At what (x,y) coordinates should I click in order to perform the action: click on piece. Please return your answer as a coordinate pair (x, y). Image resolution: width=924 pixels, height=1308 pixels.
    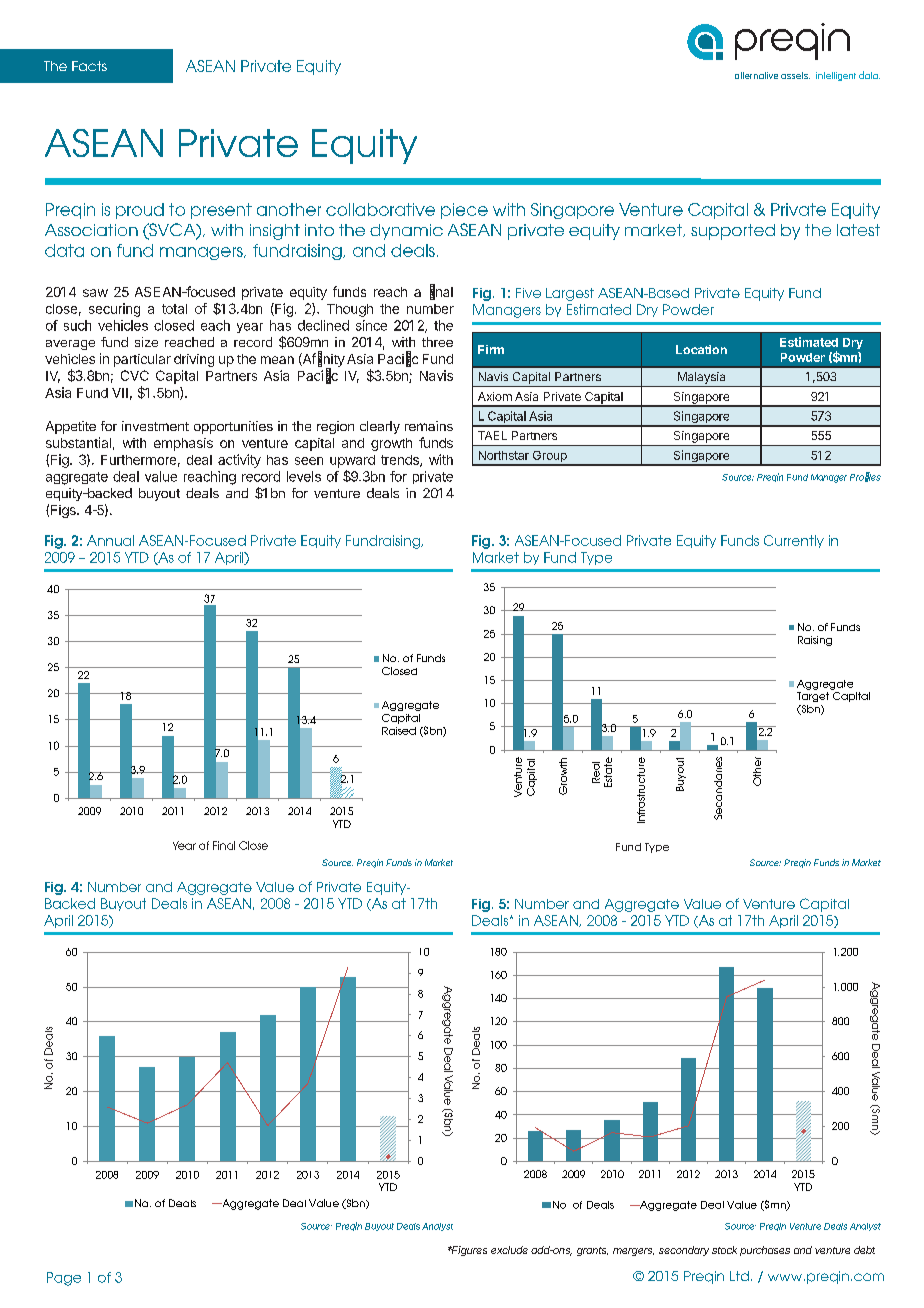
    Looking at the image, I should click on (464, 211).
